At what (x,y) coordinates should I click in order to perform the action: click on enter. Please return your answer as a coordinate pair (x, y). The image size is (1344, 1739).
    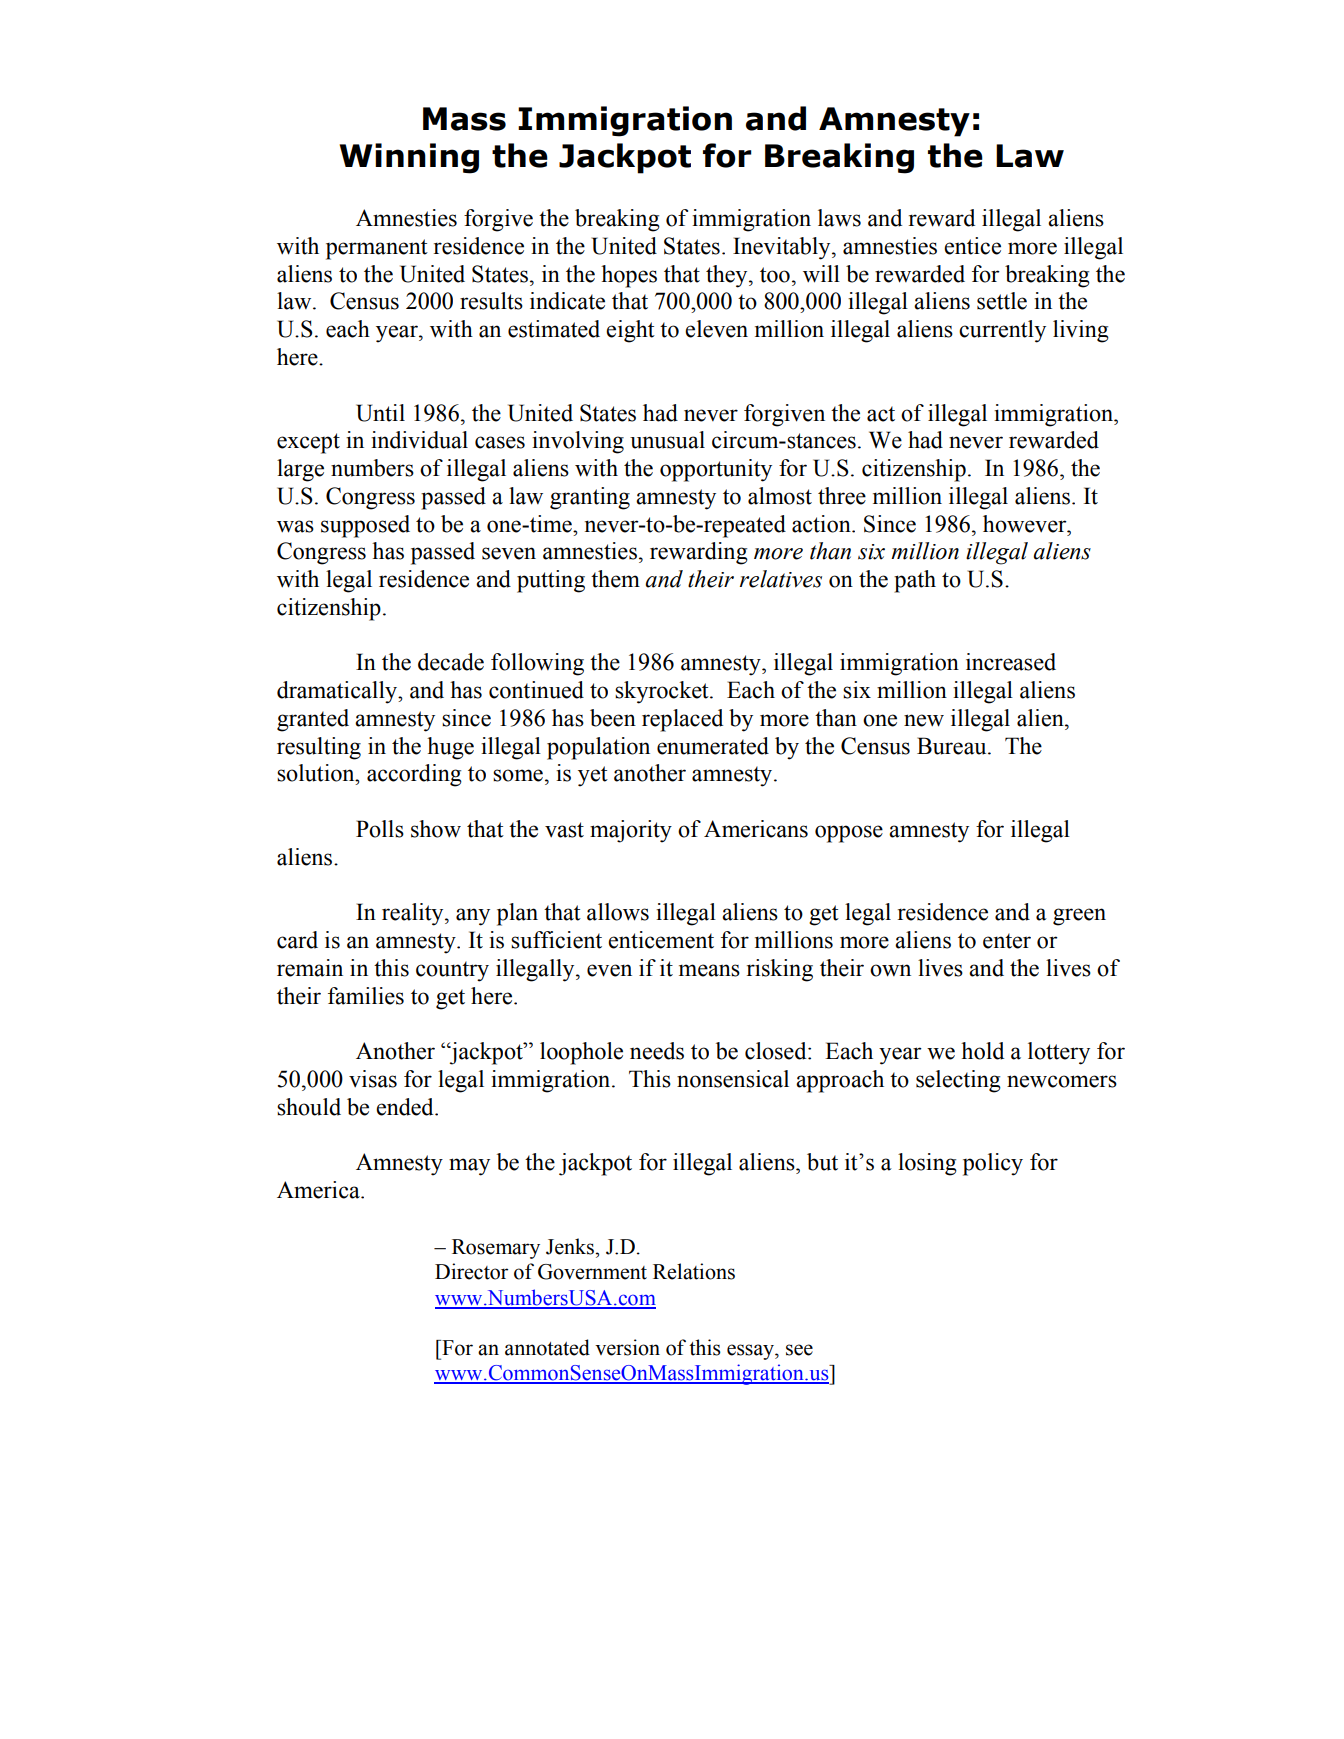
    Looking at the image, I should click on (1007, 941).
